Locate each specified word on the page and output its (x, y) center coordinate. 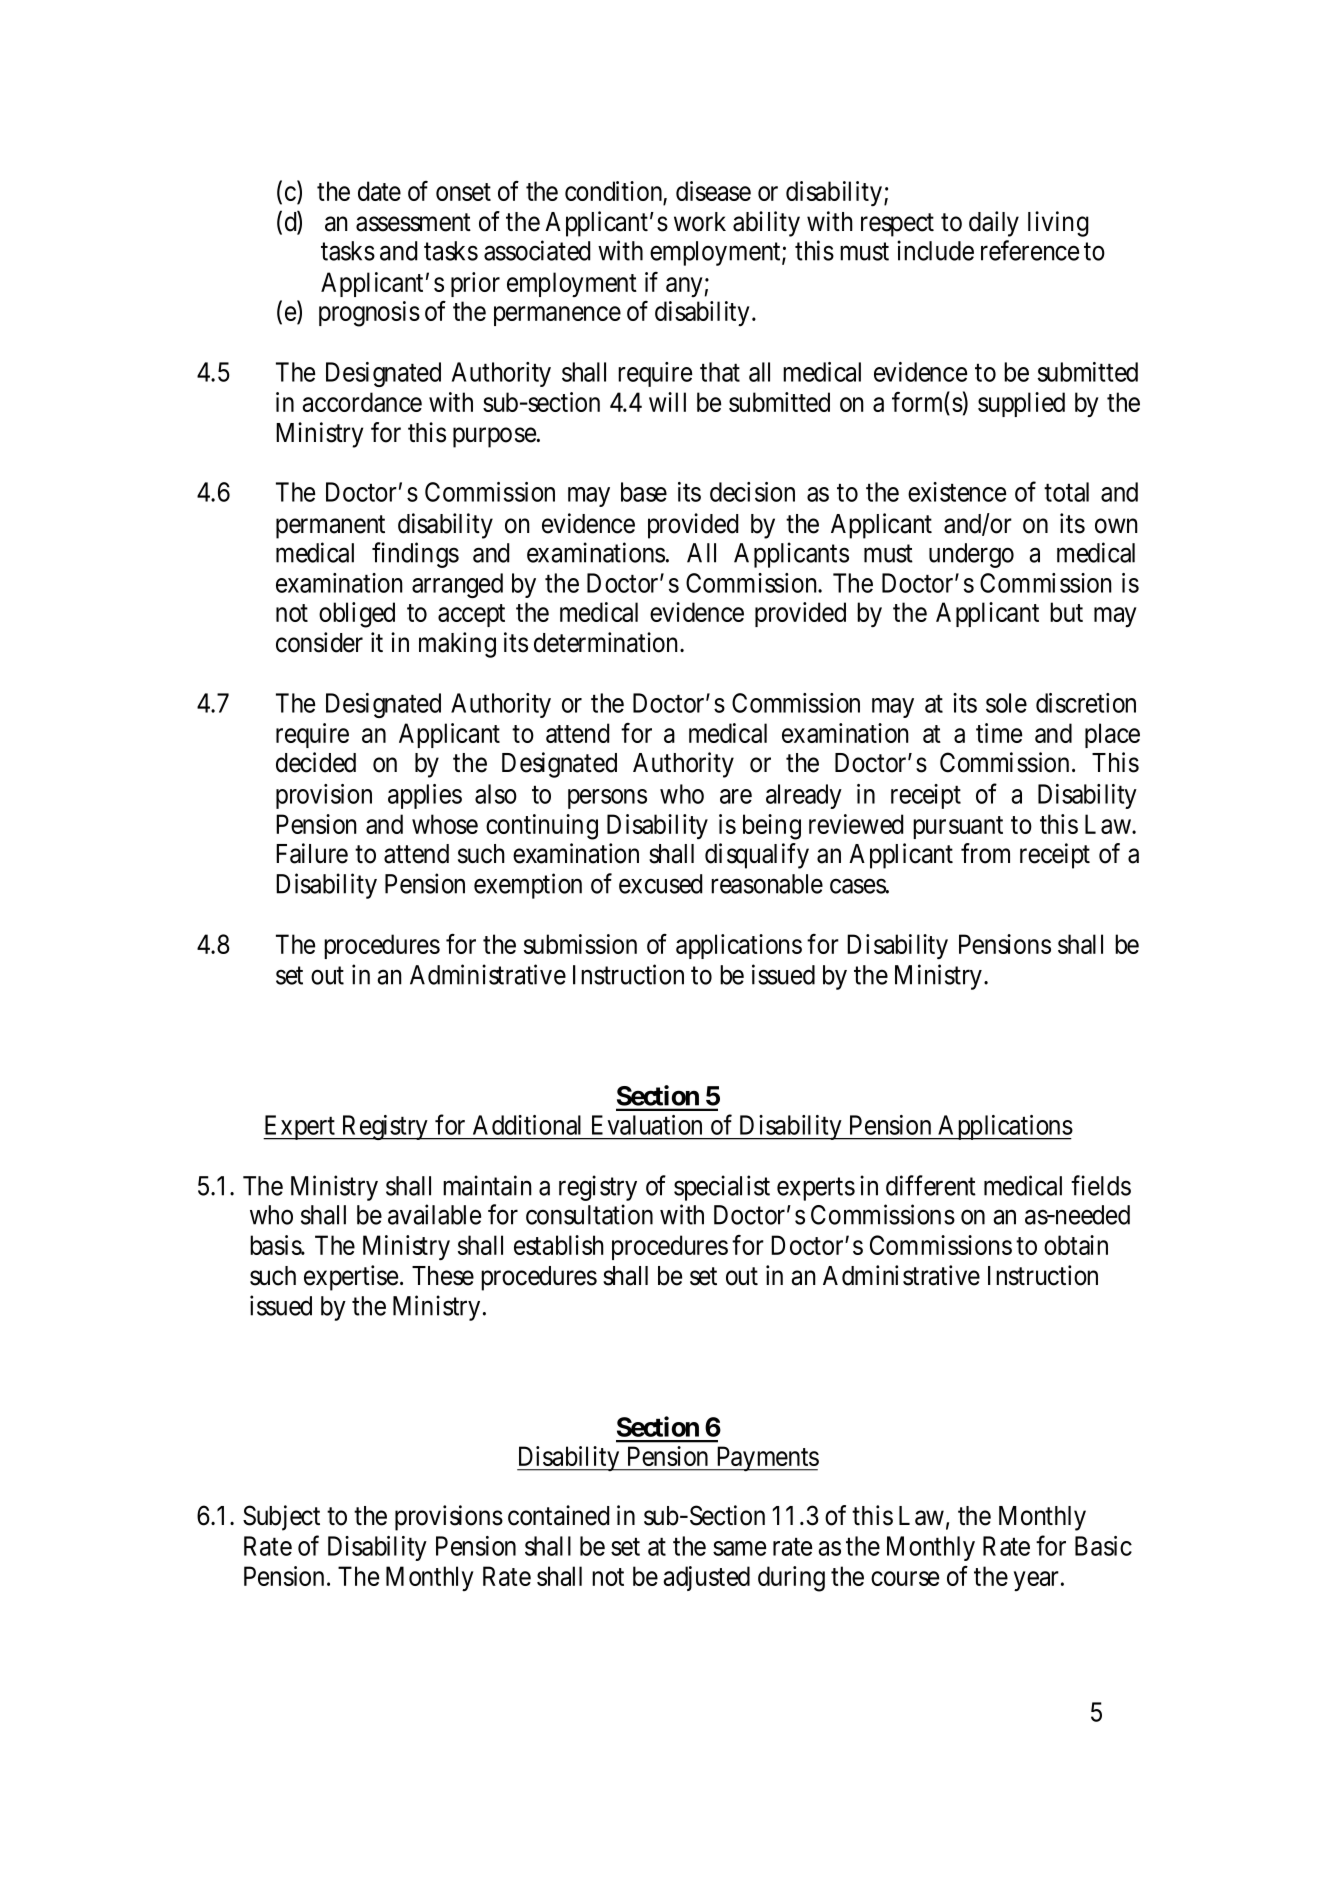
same (739, 1548)
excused (660, 884)
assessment (413, 223)
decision (752, 492)
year (1036, 1581)
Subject (281, 1518)
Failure (312, 853)
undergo (971, 555)
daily (994, 224)
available (434, 1214)
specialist (722, 1188)
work (700, 222)
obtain (1076, 1245)
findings (415, 555)
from (985, 853)
